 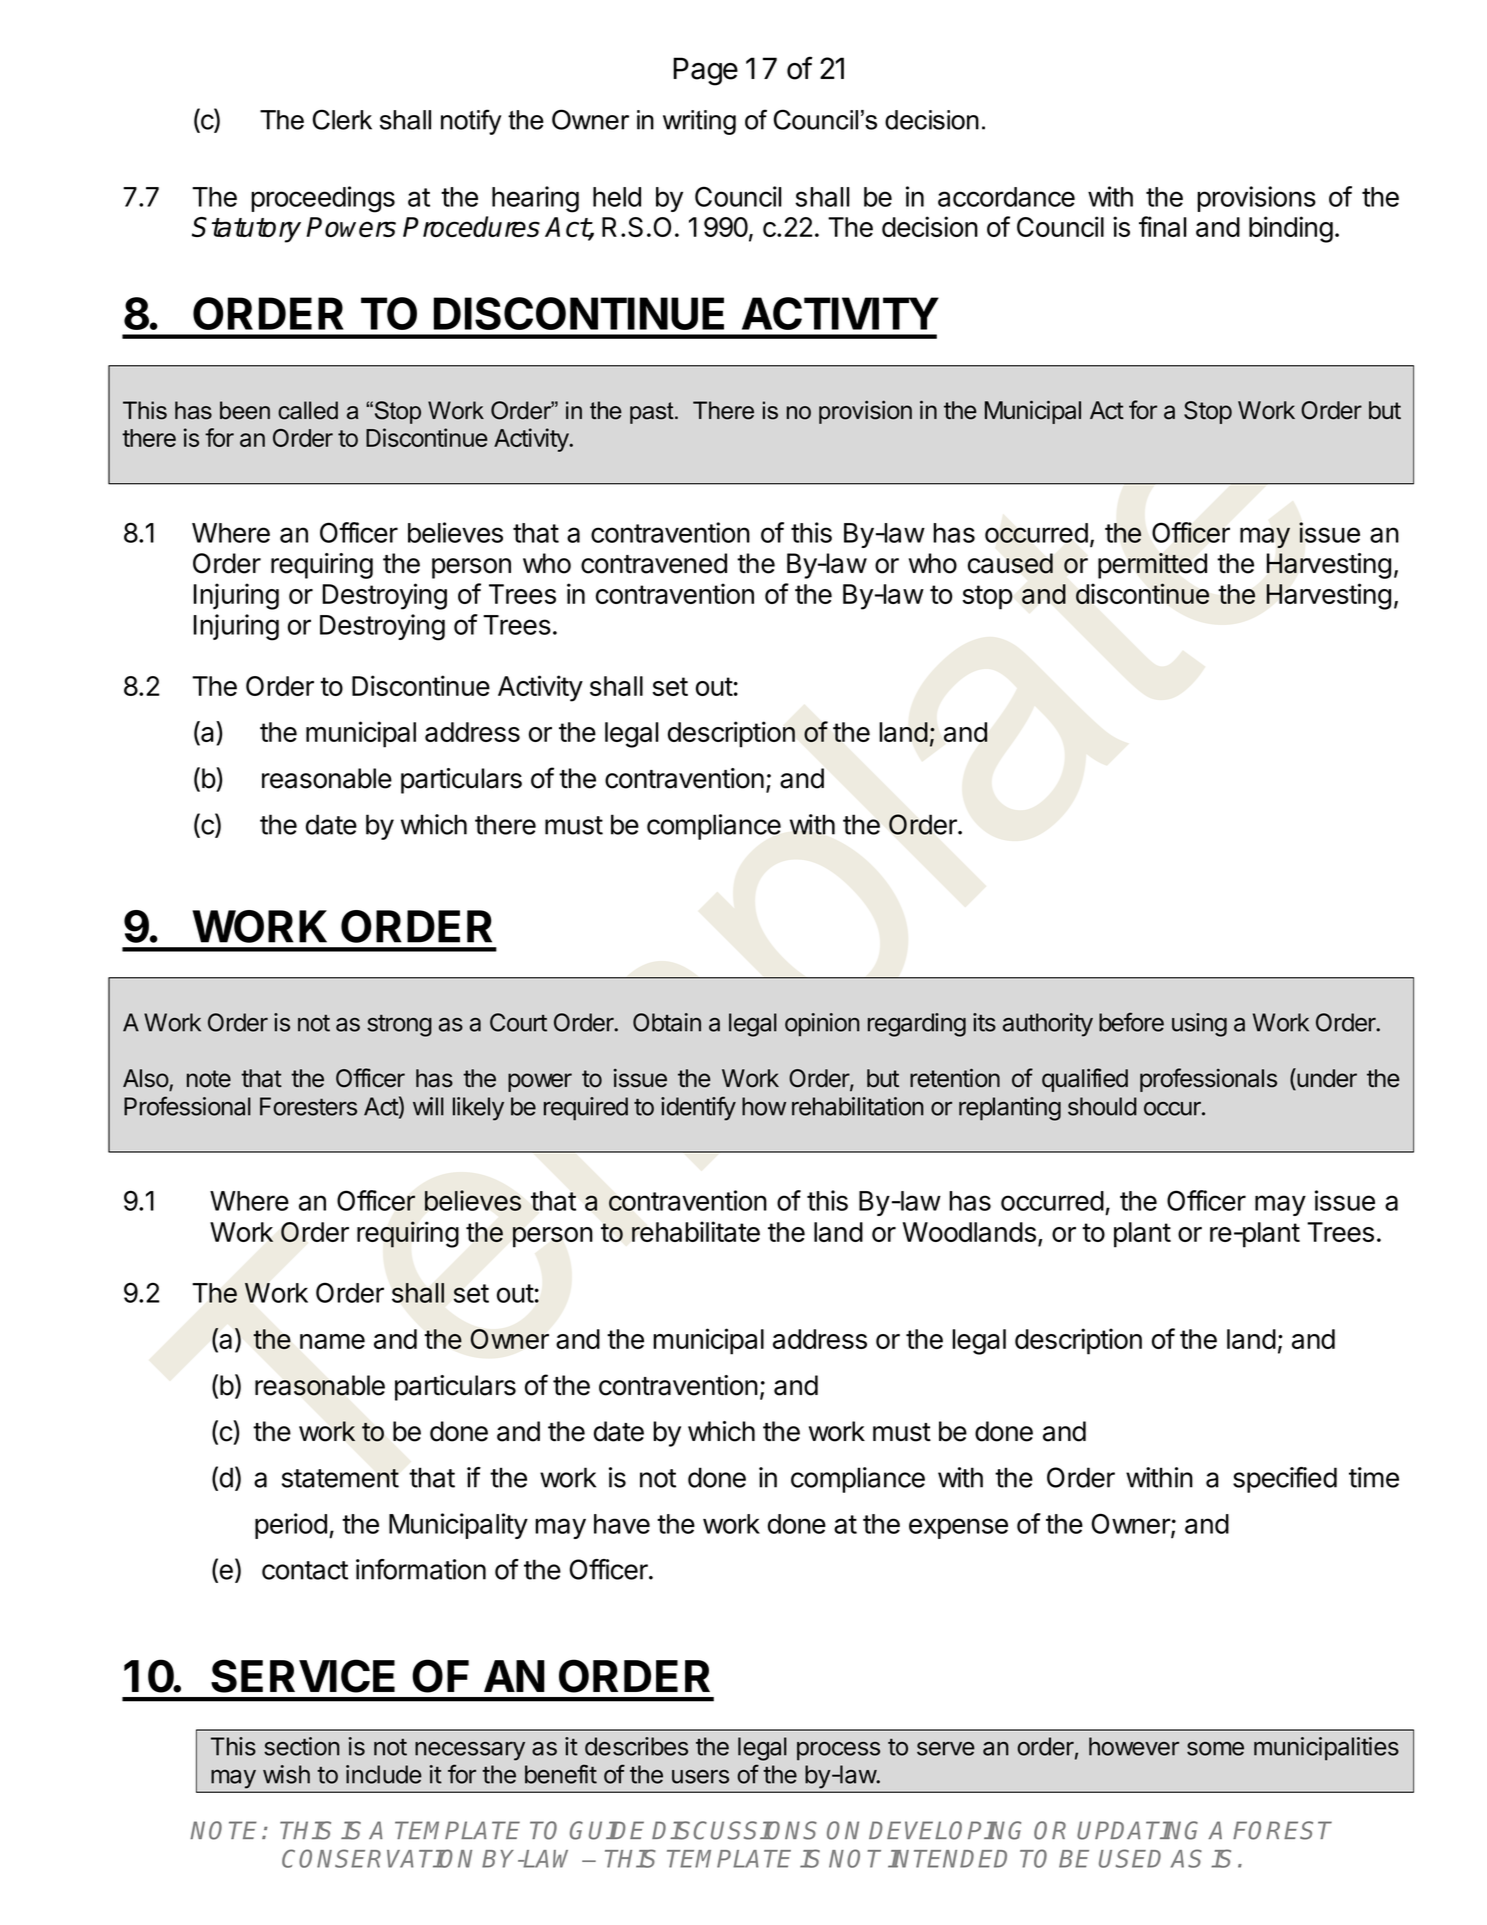 What do you see at coordinates (1102, 1106) in the screenshot?
I see `should` at bounding box center [1102, 1106].
